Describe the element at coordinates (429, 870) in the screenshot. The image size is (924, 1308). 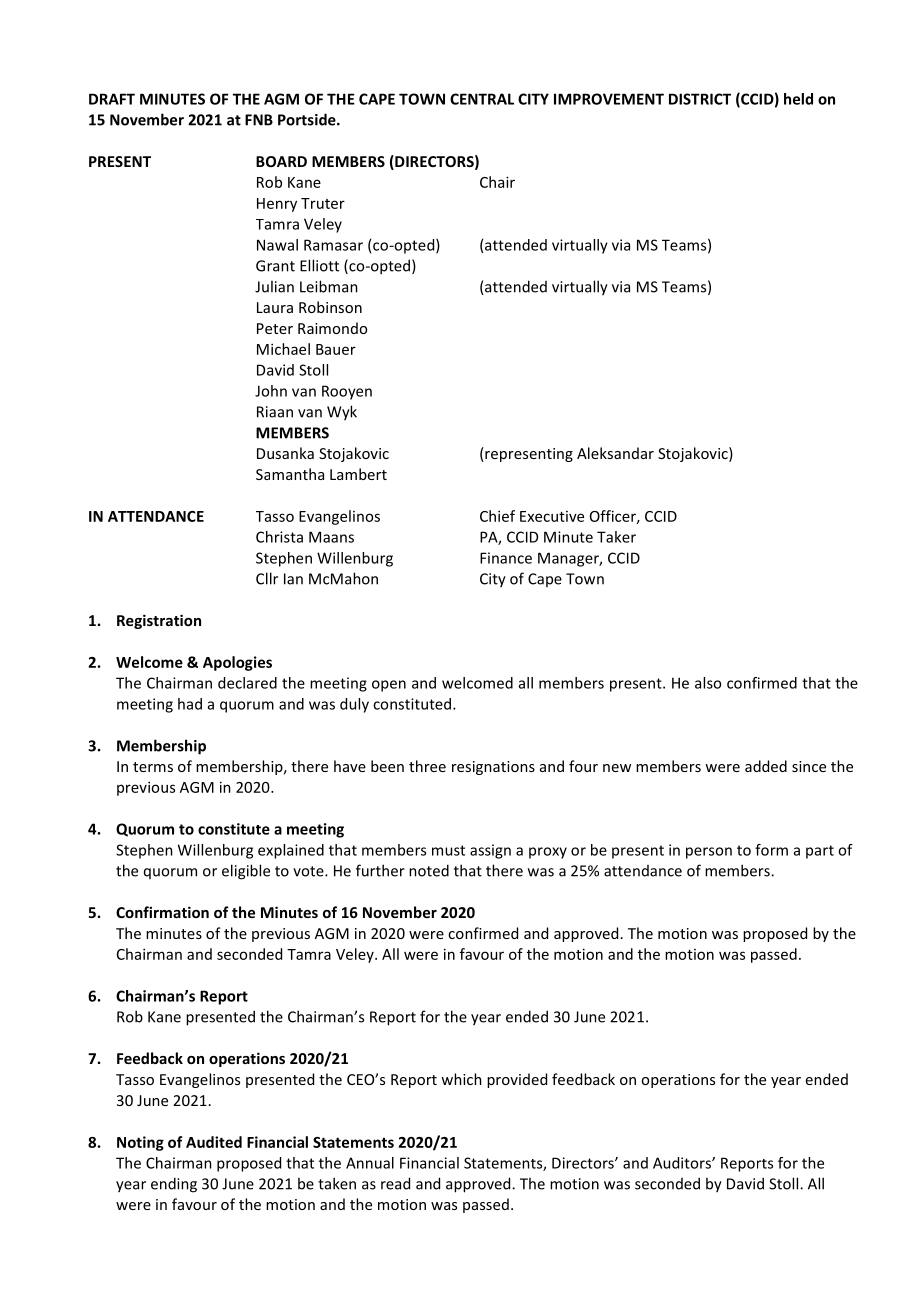
I see `noted` at that location.
